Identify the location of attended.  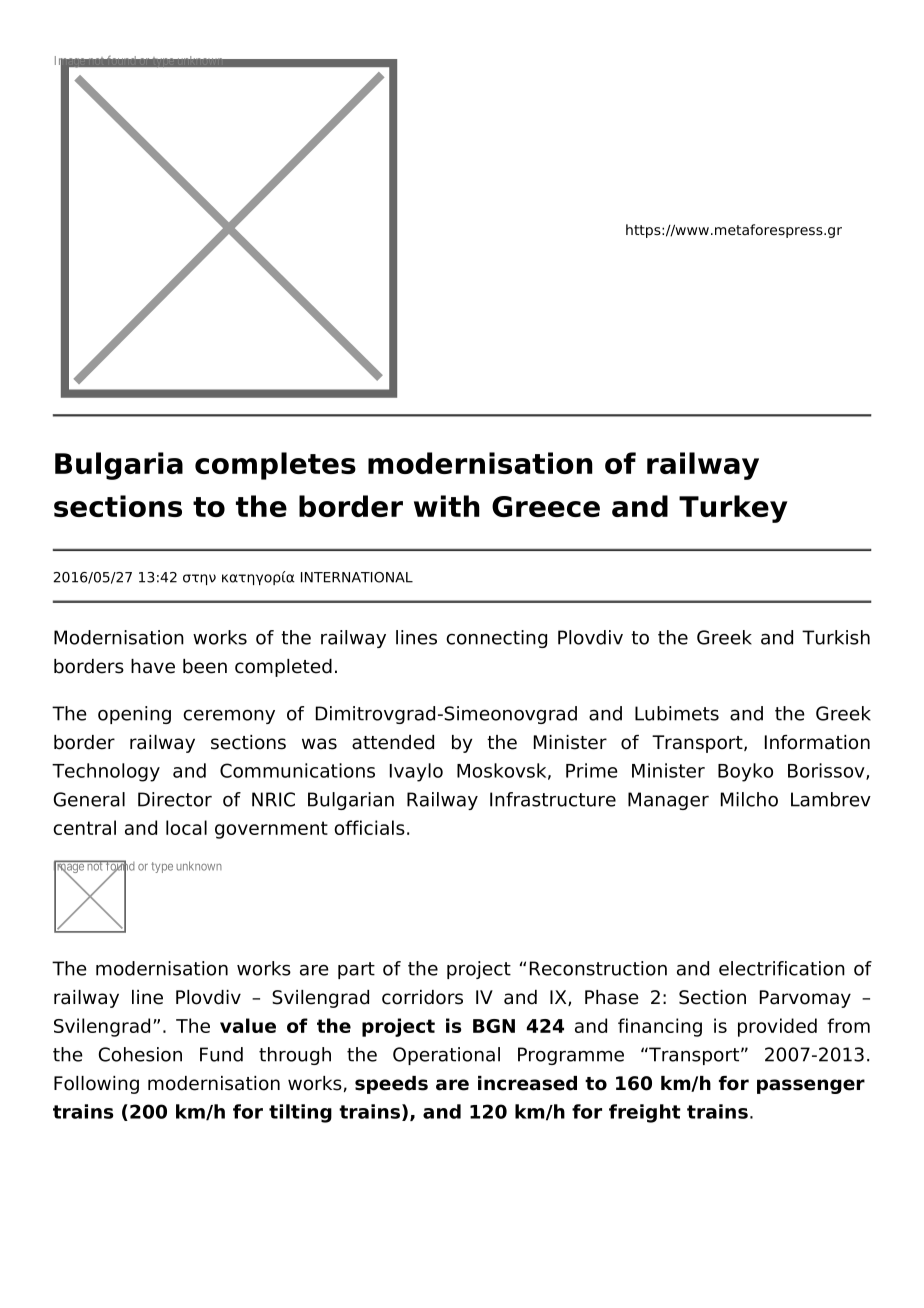
(393, 742).
